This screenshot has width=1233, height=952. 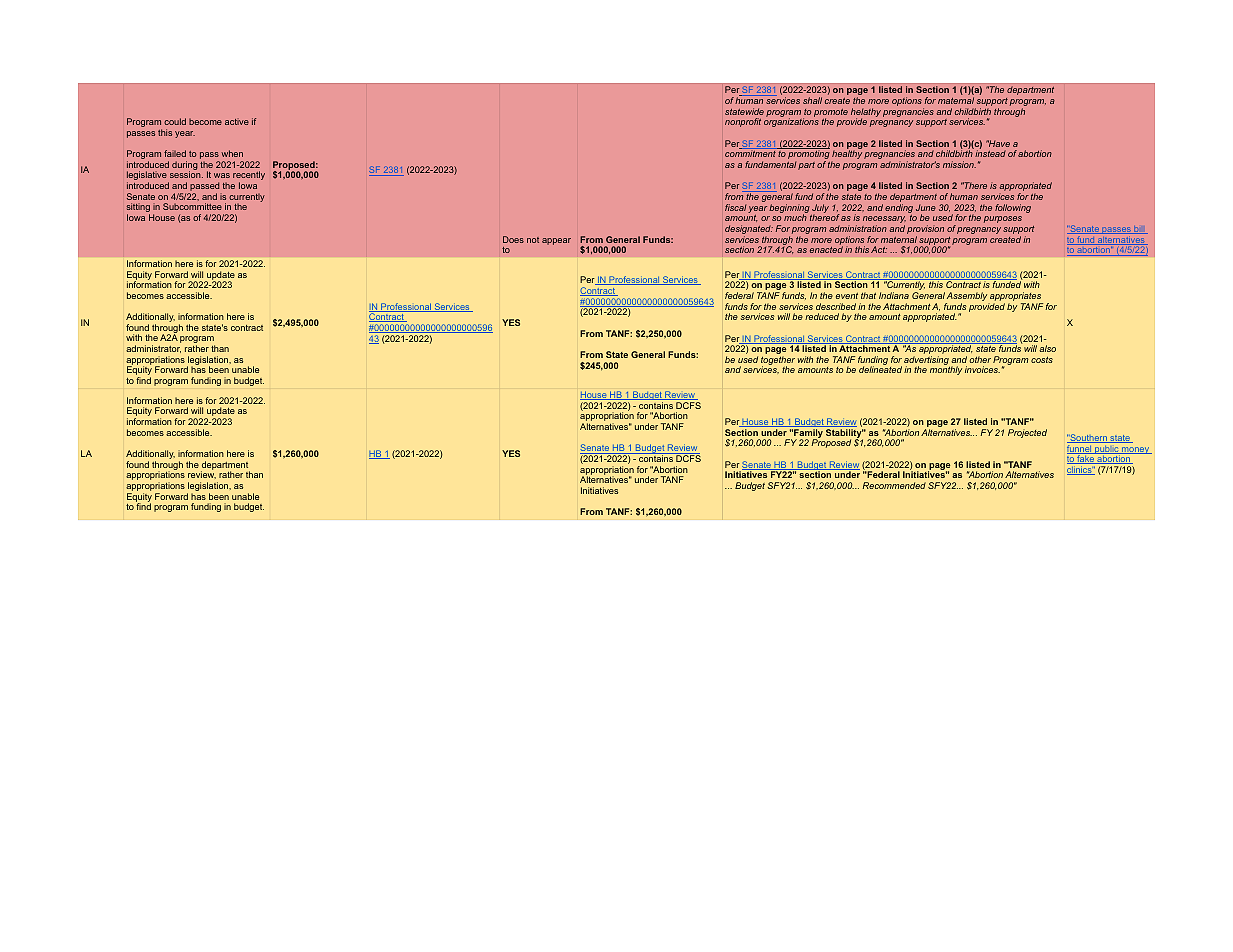 I want to click on active, so click(x=237, y=121).
